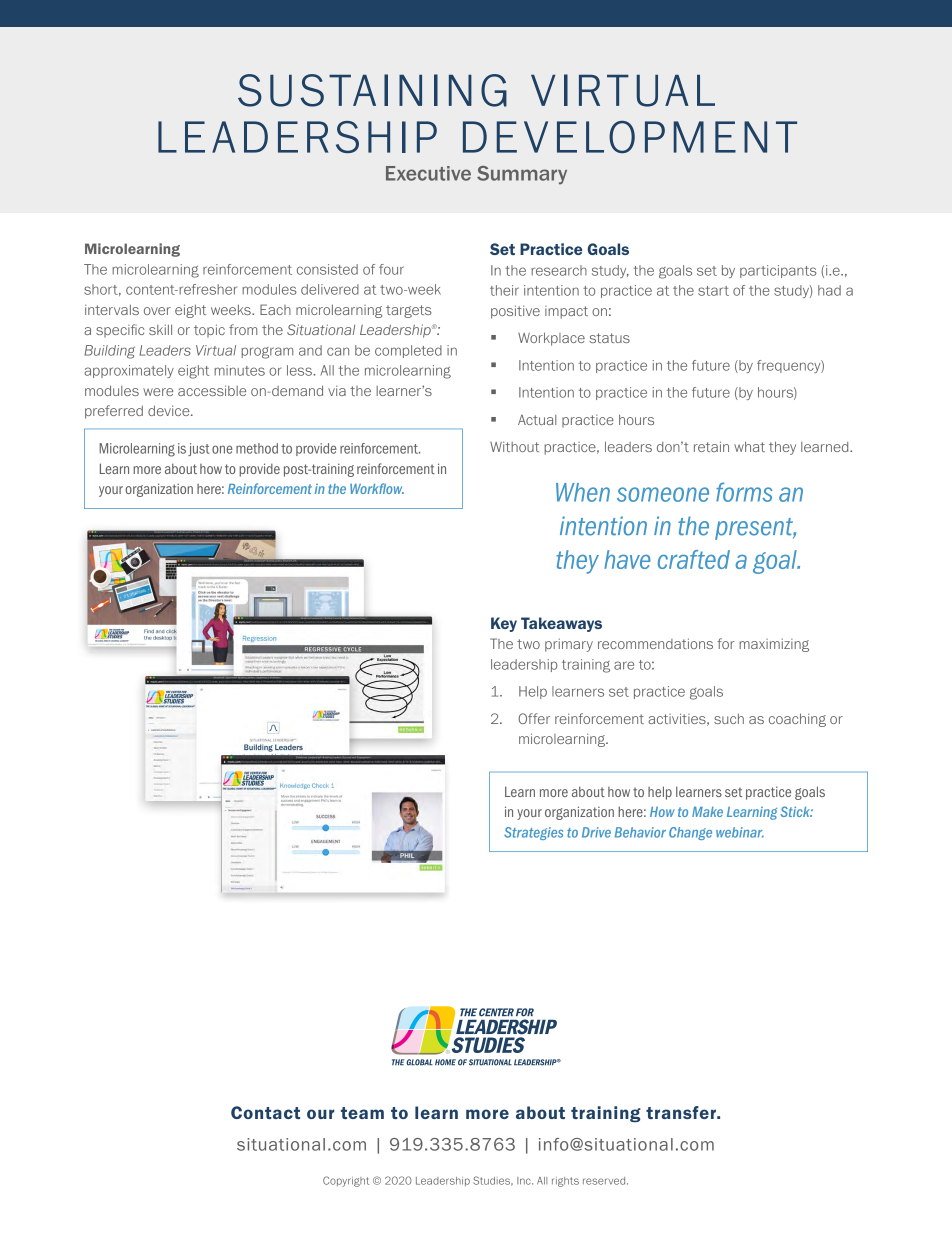 The width and height of the document is (952, 1233). Describe the element at coordinates (596, 832) in the document. I see `Drive` at that location.
